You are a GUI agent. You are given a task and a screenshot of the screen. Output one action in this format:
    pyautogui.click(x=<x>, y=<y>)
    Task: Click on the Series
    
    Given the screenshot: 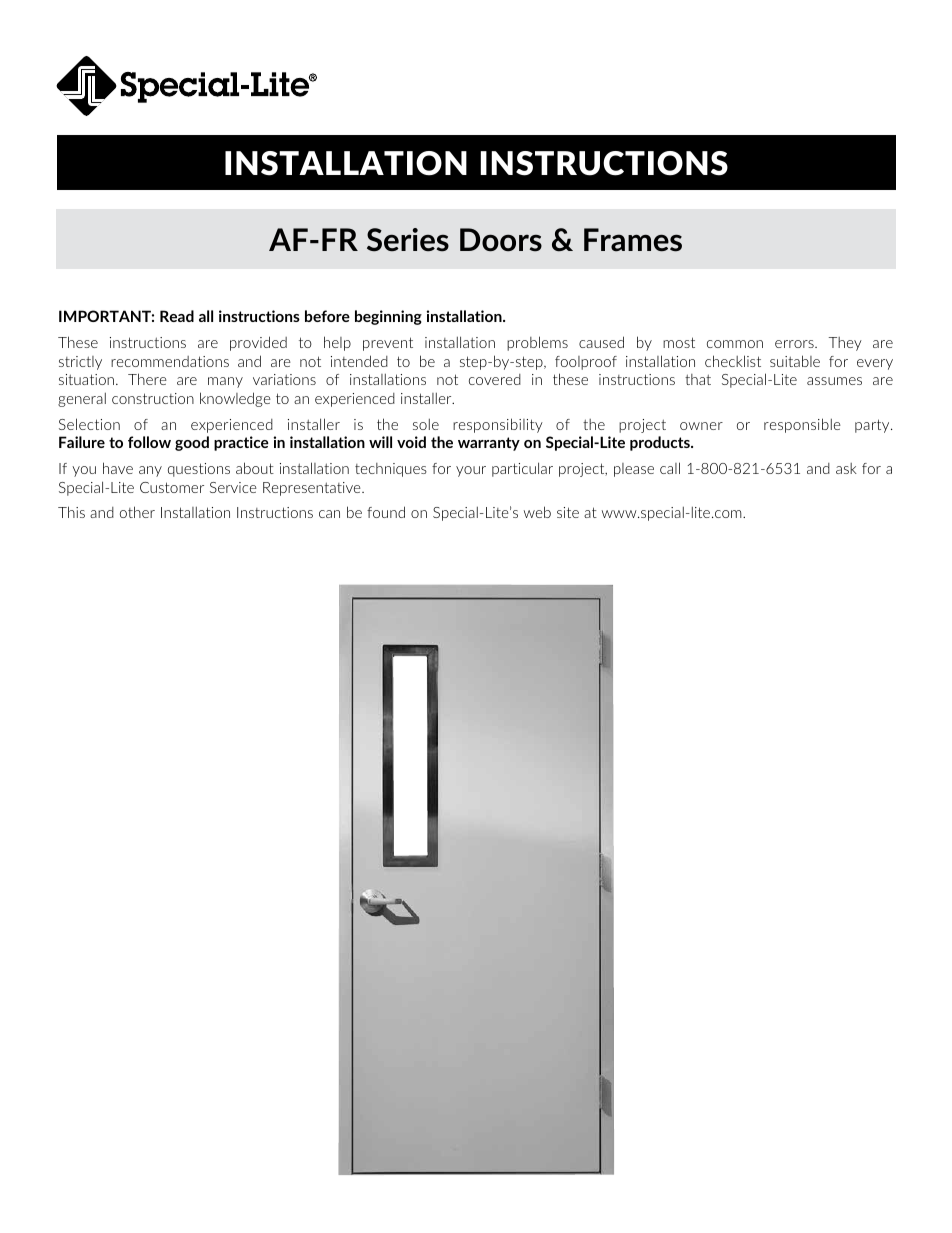 What is the action you would take?
    pyautogui.click(x=408, y=240)
